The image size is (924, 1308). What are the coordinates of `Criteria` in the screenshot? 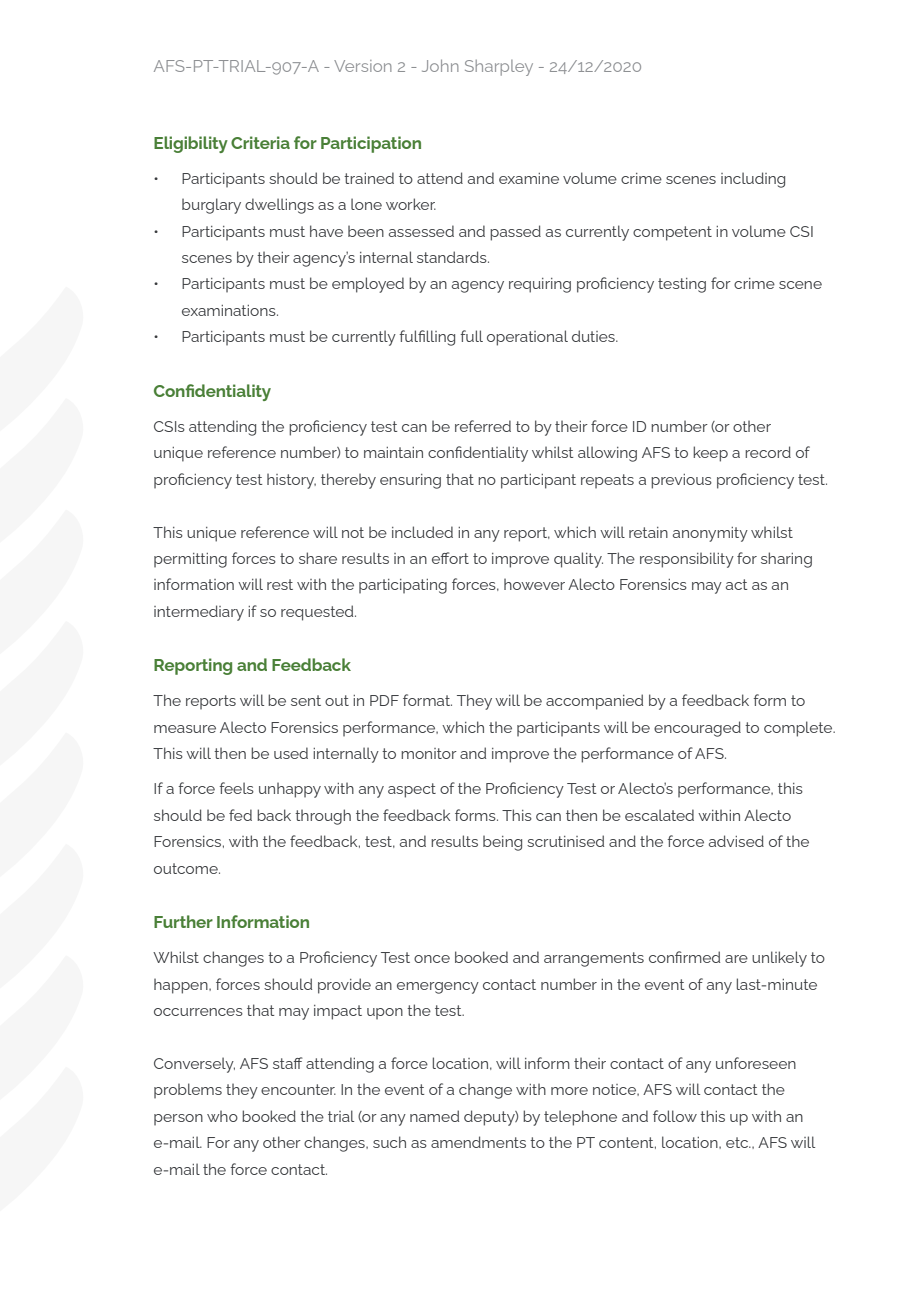 It's located at (260, 142).
